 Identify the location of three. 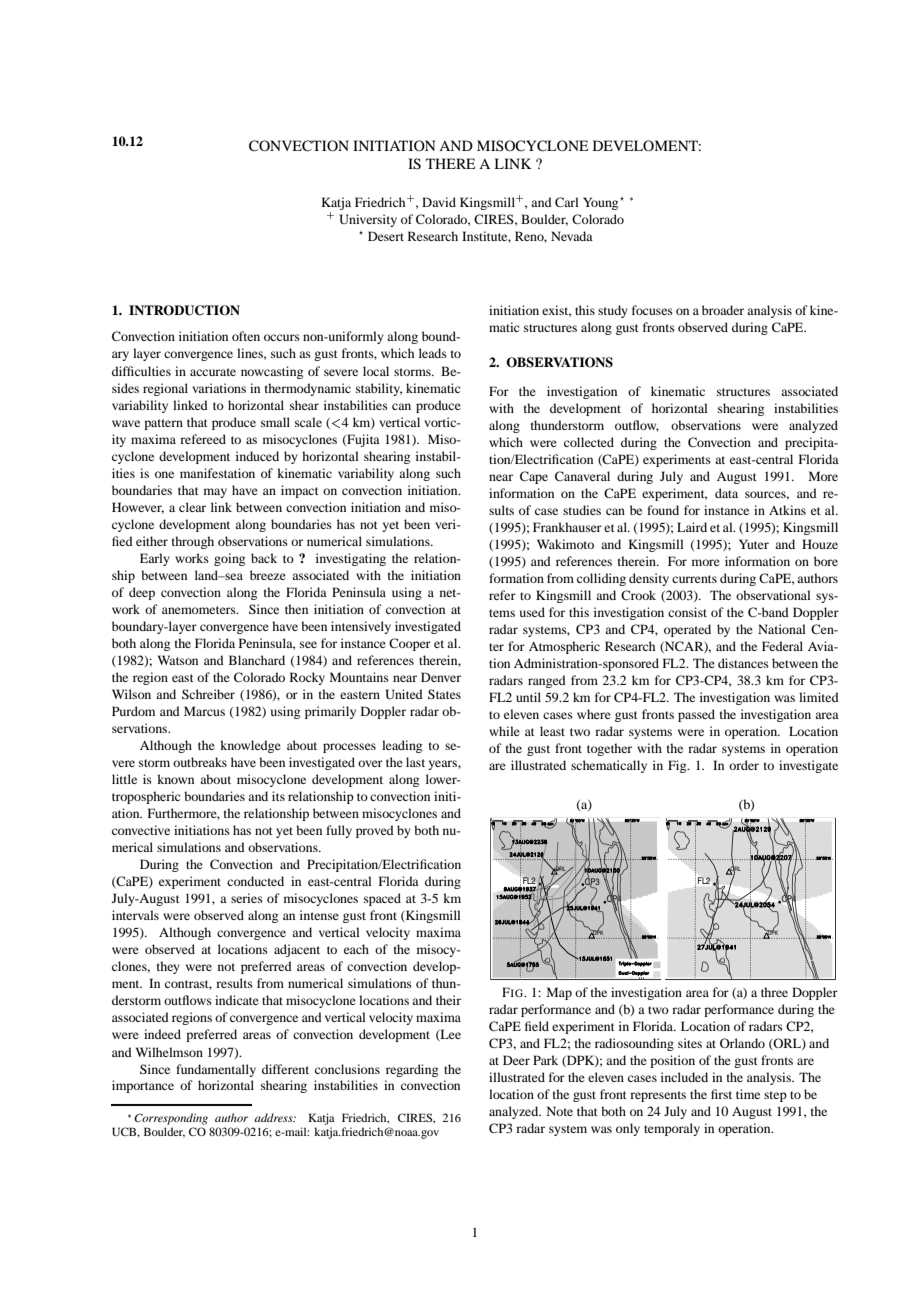
(774, 992).
